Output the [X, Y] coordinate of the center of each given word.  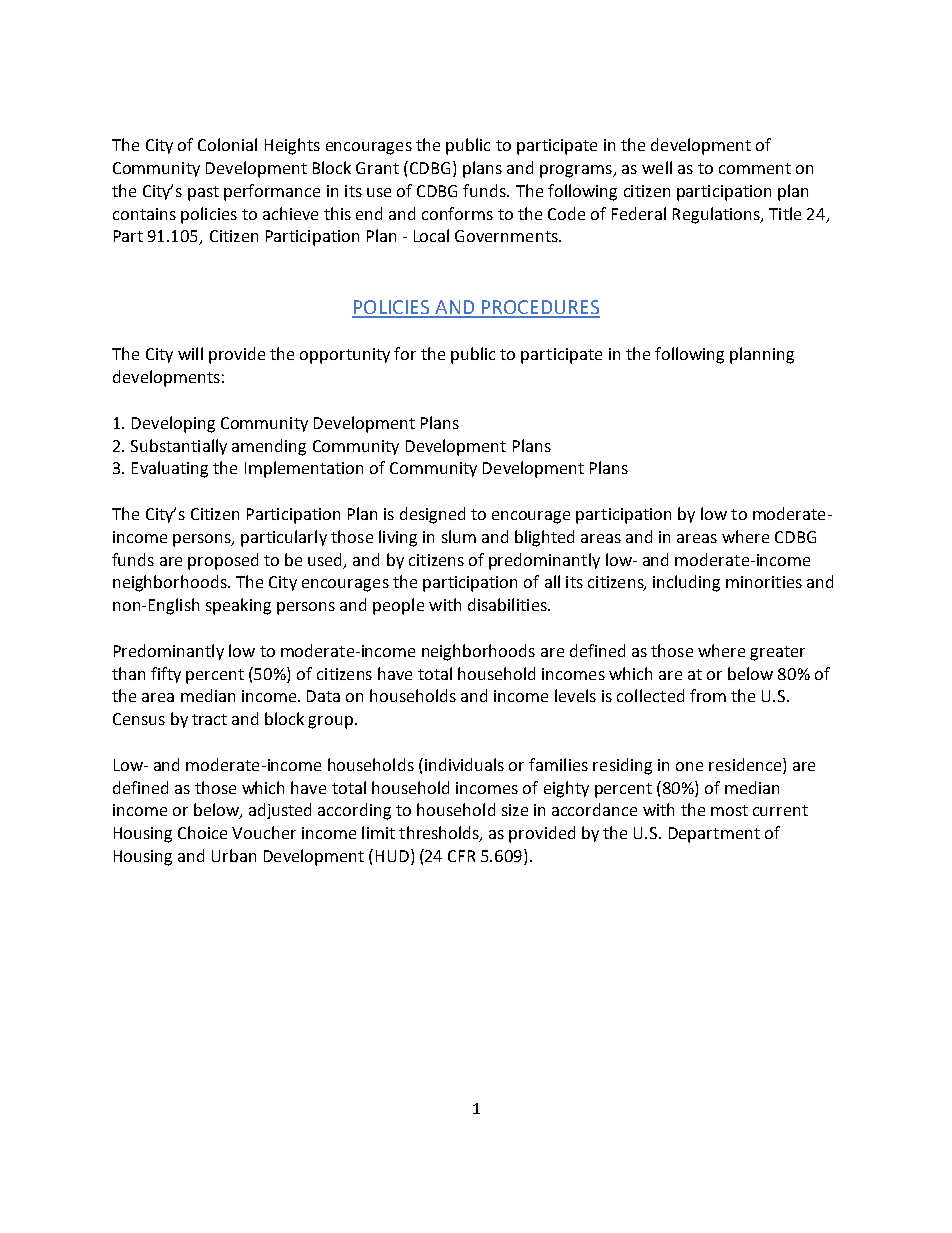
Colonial [227, 144]
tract [209, 719]
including [686, 583]
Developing [173, 424]
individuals [463, 764]
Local [431, 235]
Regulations [717, 215]
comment [755, 168]
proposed [223, 561]
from [708, 695]
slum [459, 536]
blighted [544, 538]
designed [432, 515]
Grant [377, 168]
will [190, 353]
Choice [202, 832]
